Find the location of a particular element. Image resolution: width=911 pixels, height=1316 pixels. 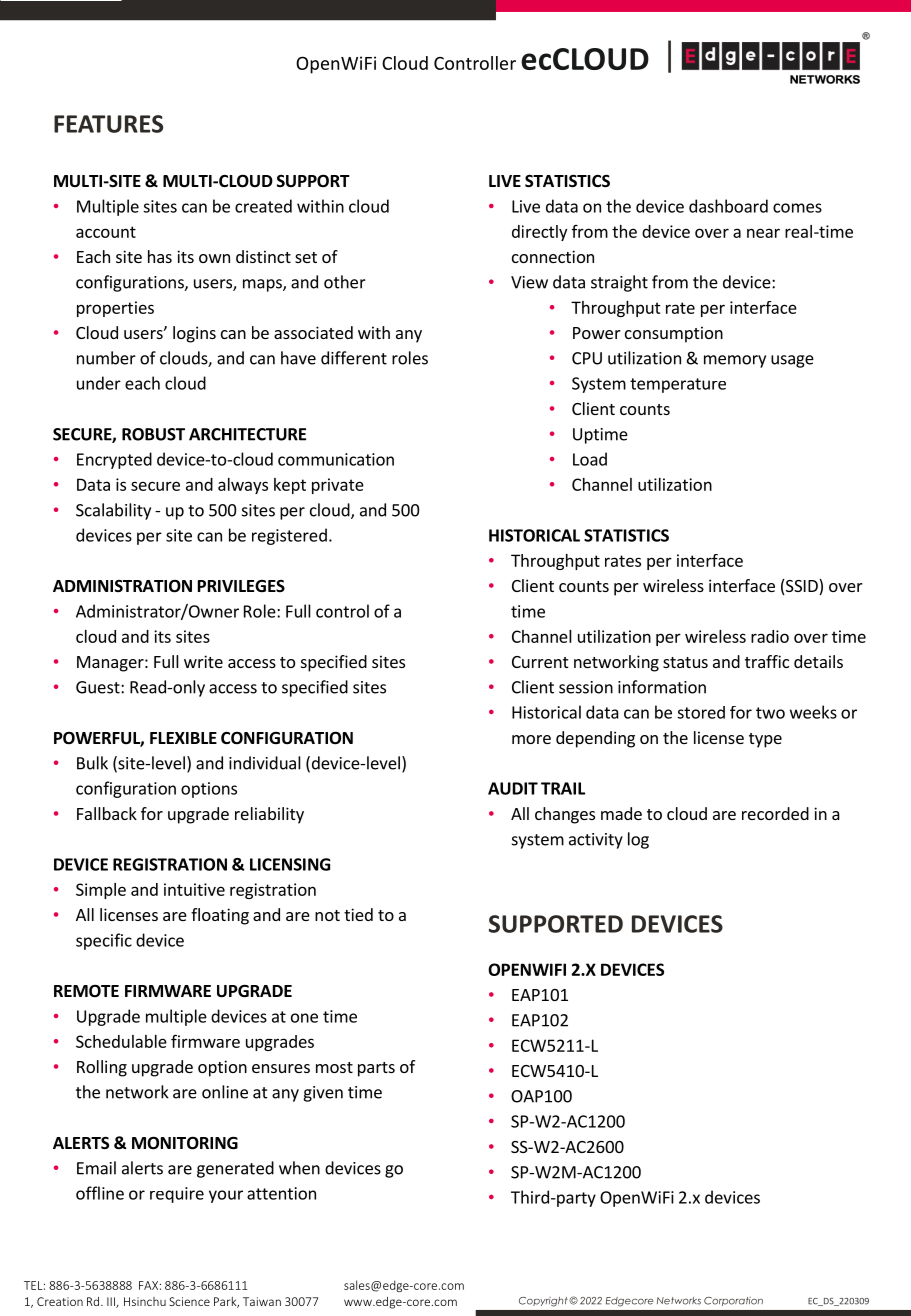

FEATURES is located at coordinates (108, 124).
